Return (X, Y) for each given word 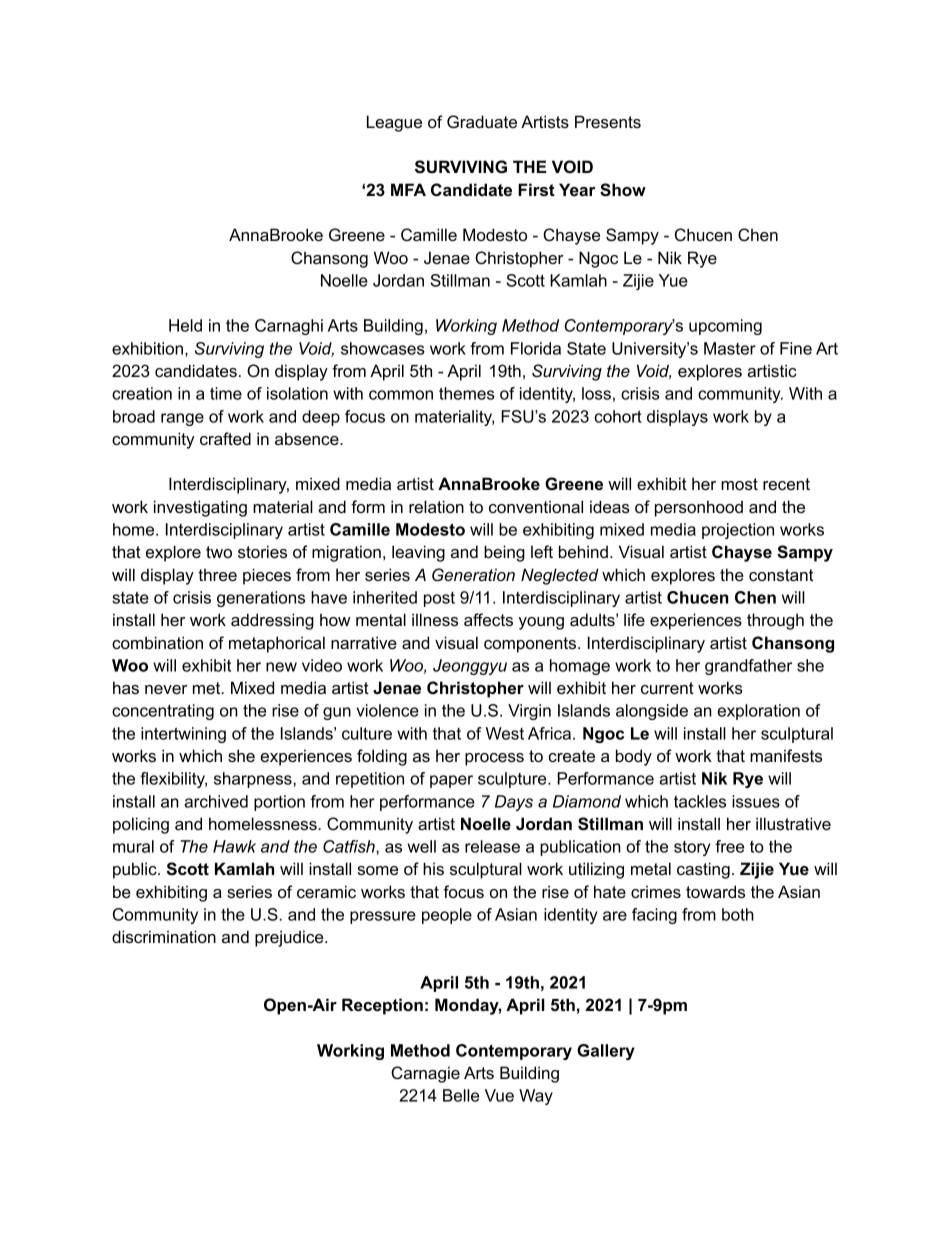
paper (451, 781)
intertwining (183, 735)
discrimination (164, 936)
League (394, 123)
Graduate (482, 122)
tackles (700, 801)
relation (436, 506)
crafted (225, 438)
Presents (608, 121)
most (739, 484)
